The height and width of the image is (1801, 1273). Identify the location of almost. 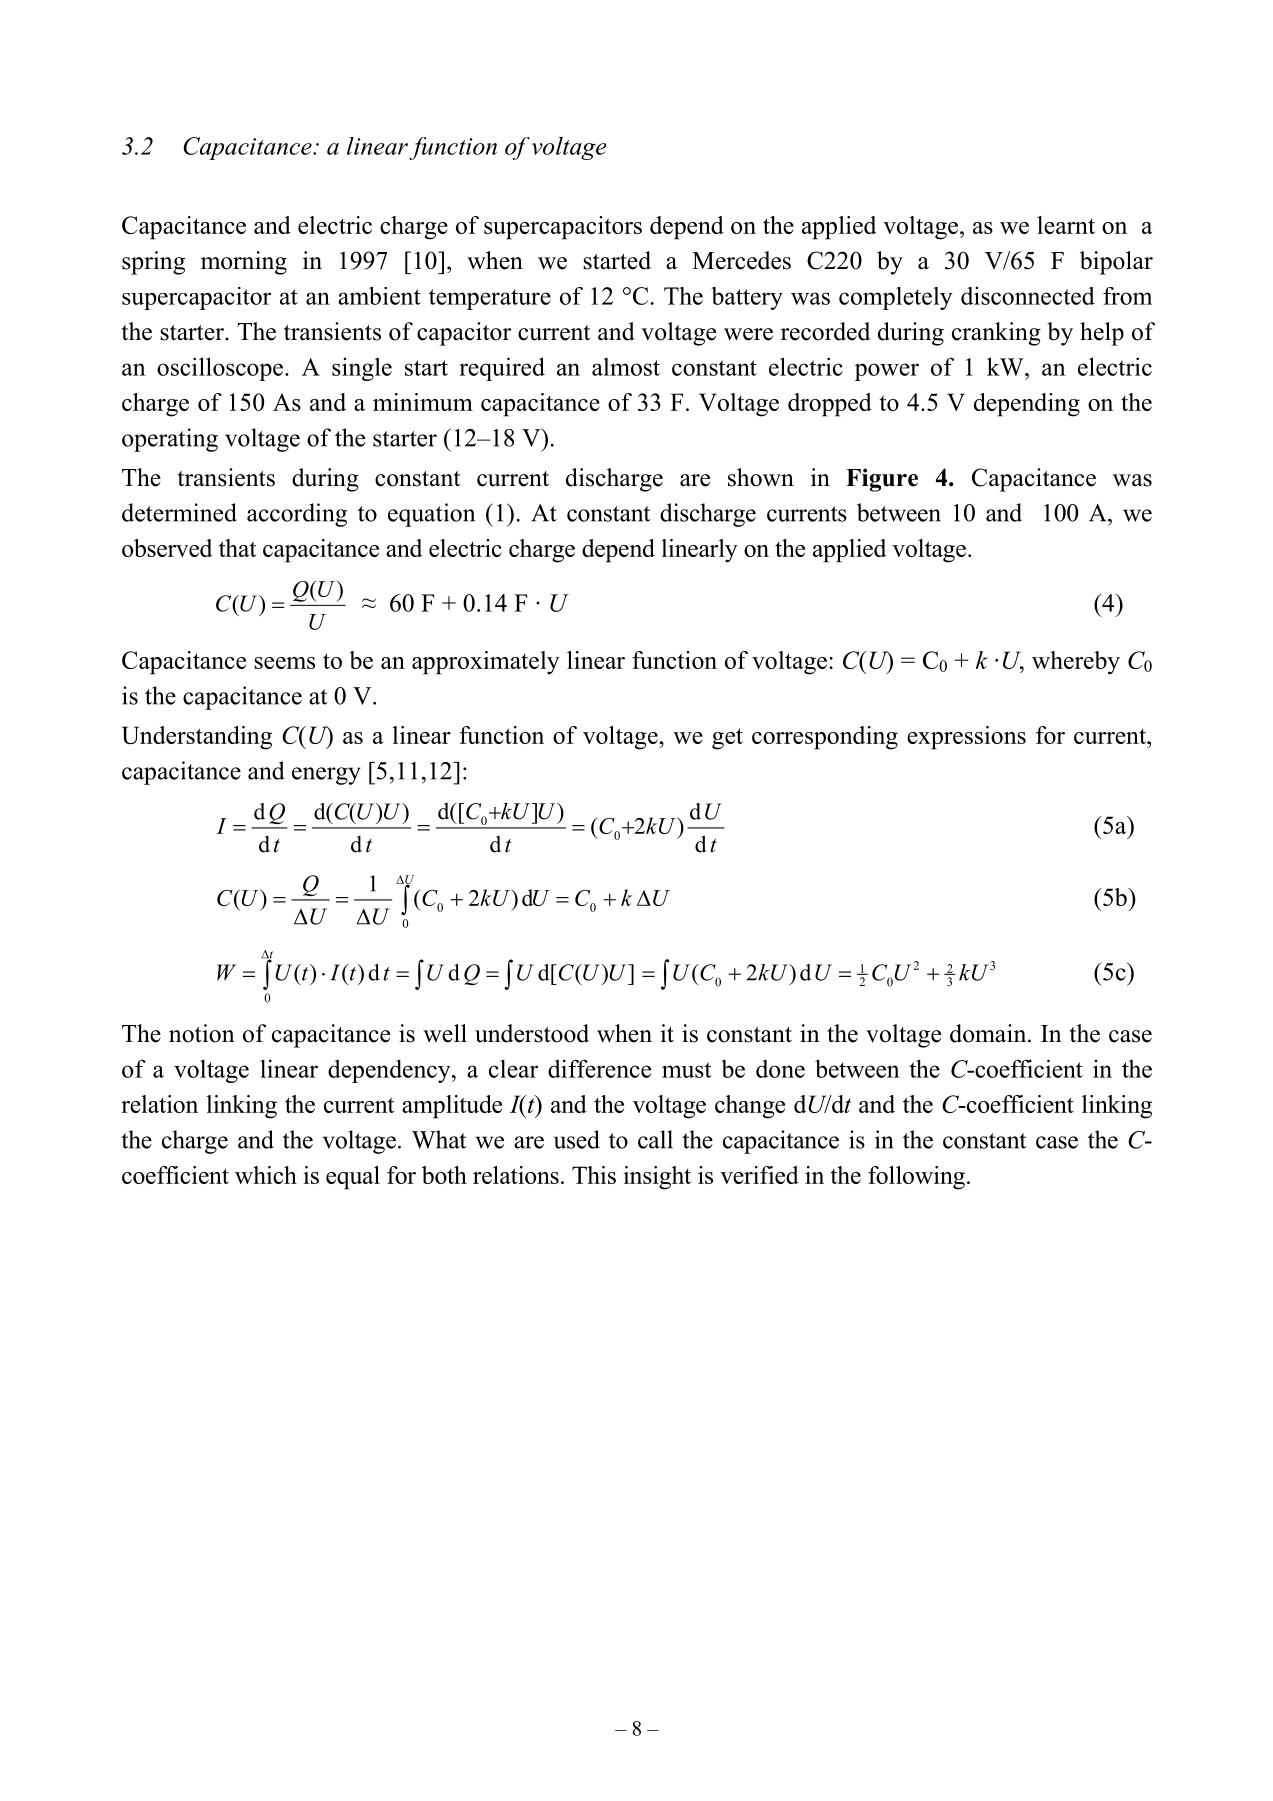
(626, 367).
